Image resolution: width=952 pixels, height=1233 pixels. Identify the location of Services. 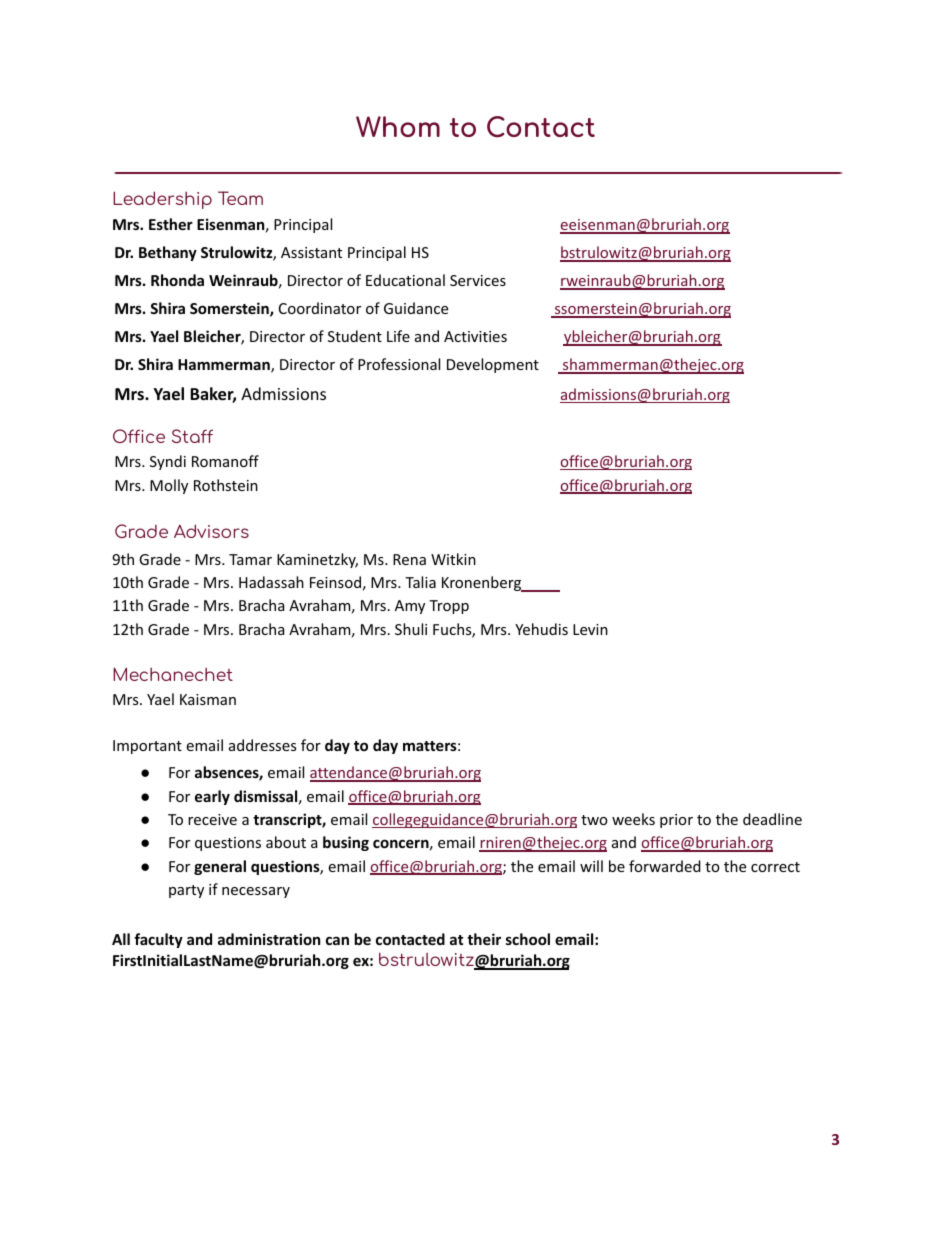
(478, 280).
